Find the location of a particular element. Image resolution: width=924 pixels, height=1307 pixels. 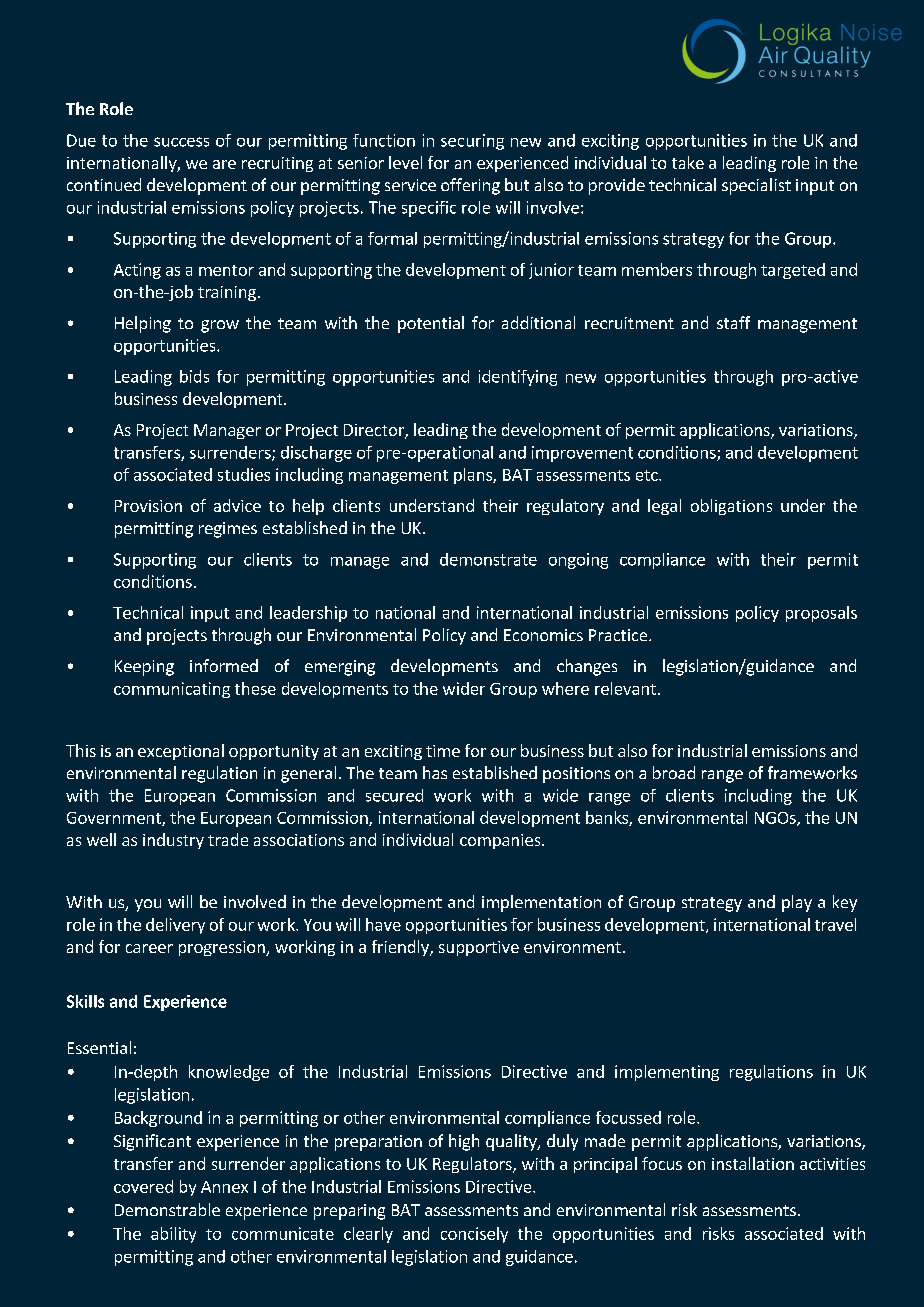

play is located at coordinates (797, 903).
